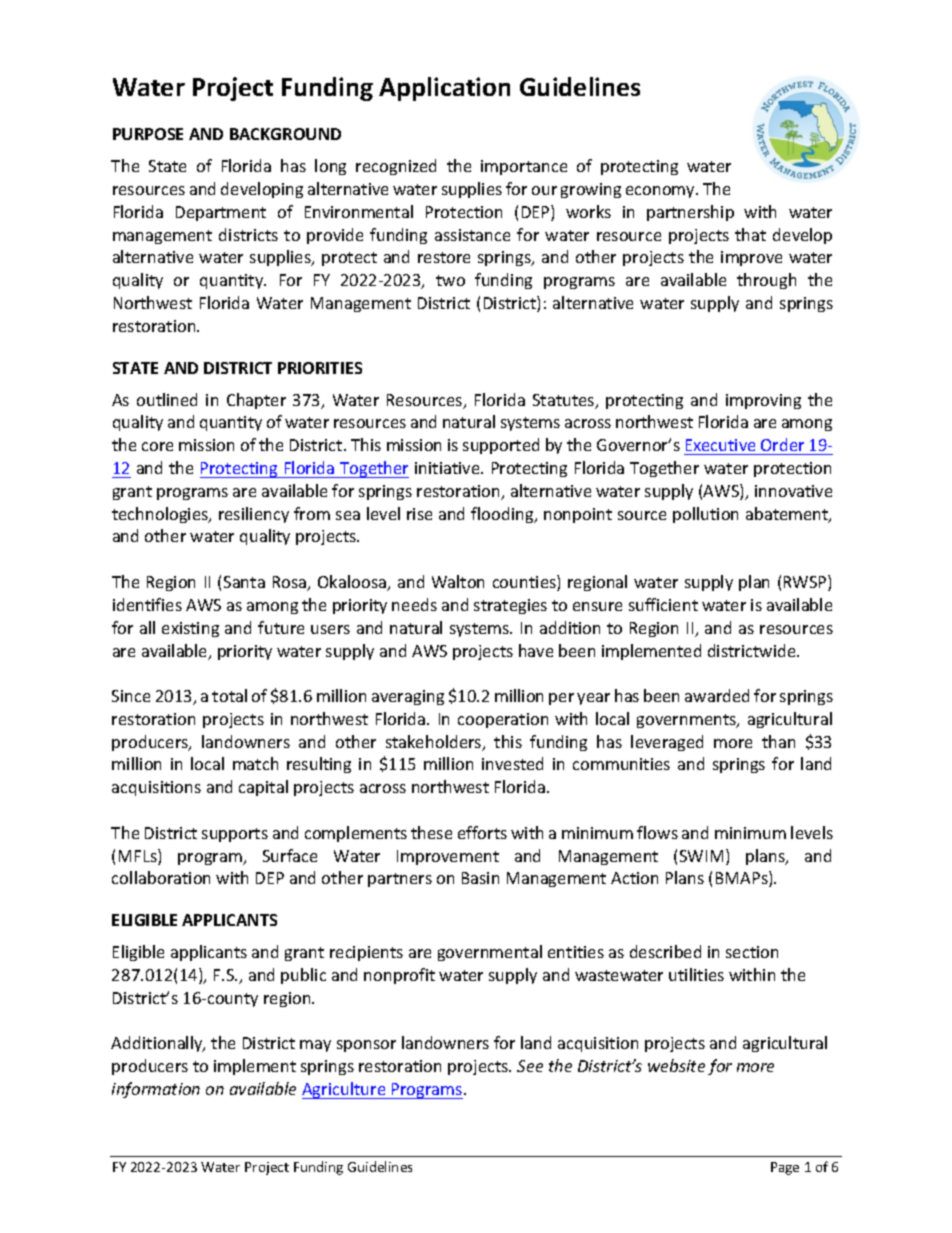  What do you see at coordinates (510, 606) in the screenshot?
I see `strategies` at bounding box center [510, 606].
